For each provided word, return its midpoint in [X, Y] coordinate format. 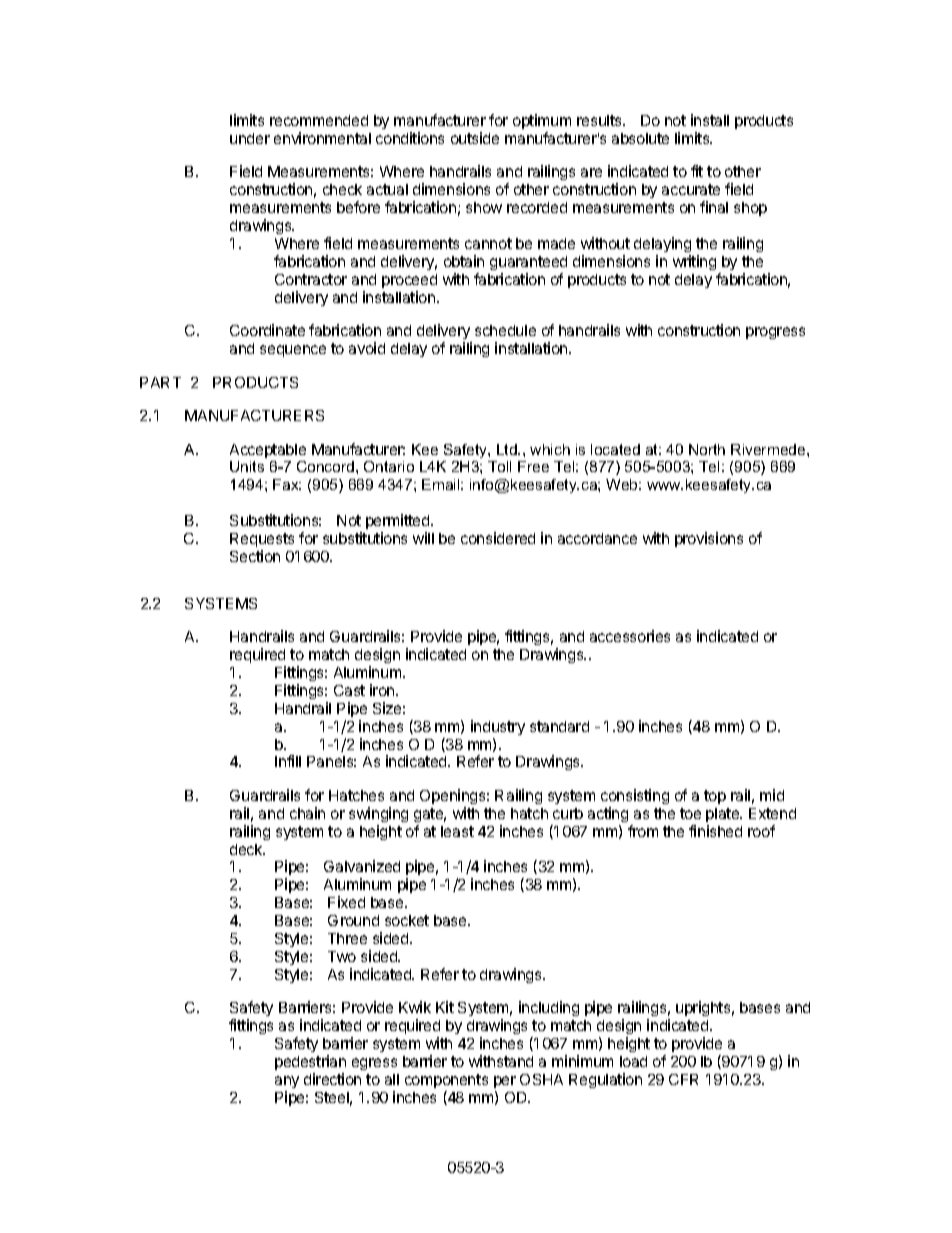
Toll [499, 466]
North [707, 449]
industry [498, 727]
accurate [691, 189]
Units [247, 466]
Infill [288, 761]
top [715, 797]
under [250, 138]
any [287, 1082]
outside [475, 138]
